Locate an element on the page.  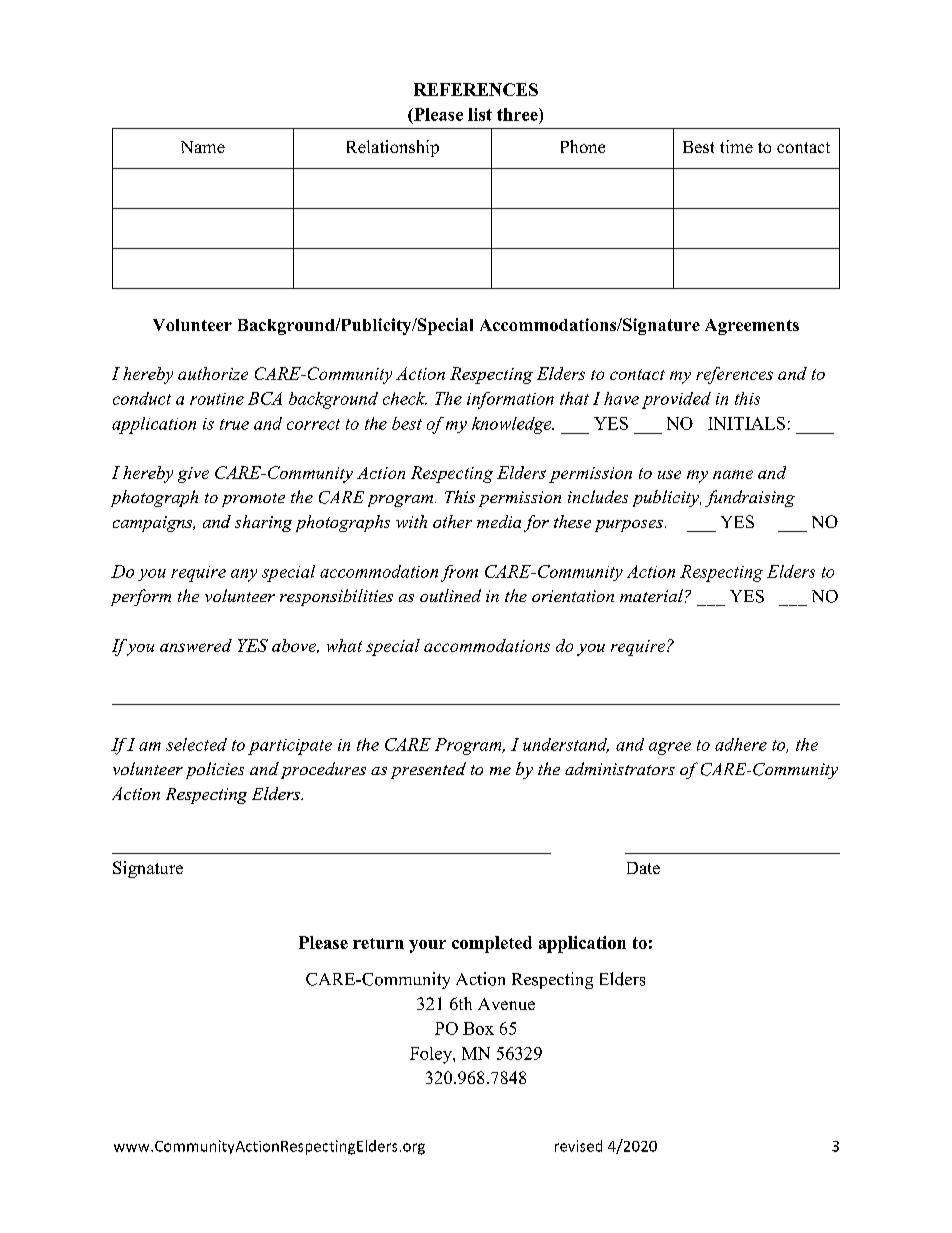
administrators is located at coordinates (620, 768).
